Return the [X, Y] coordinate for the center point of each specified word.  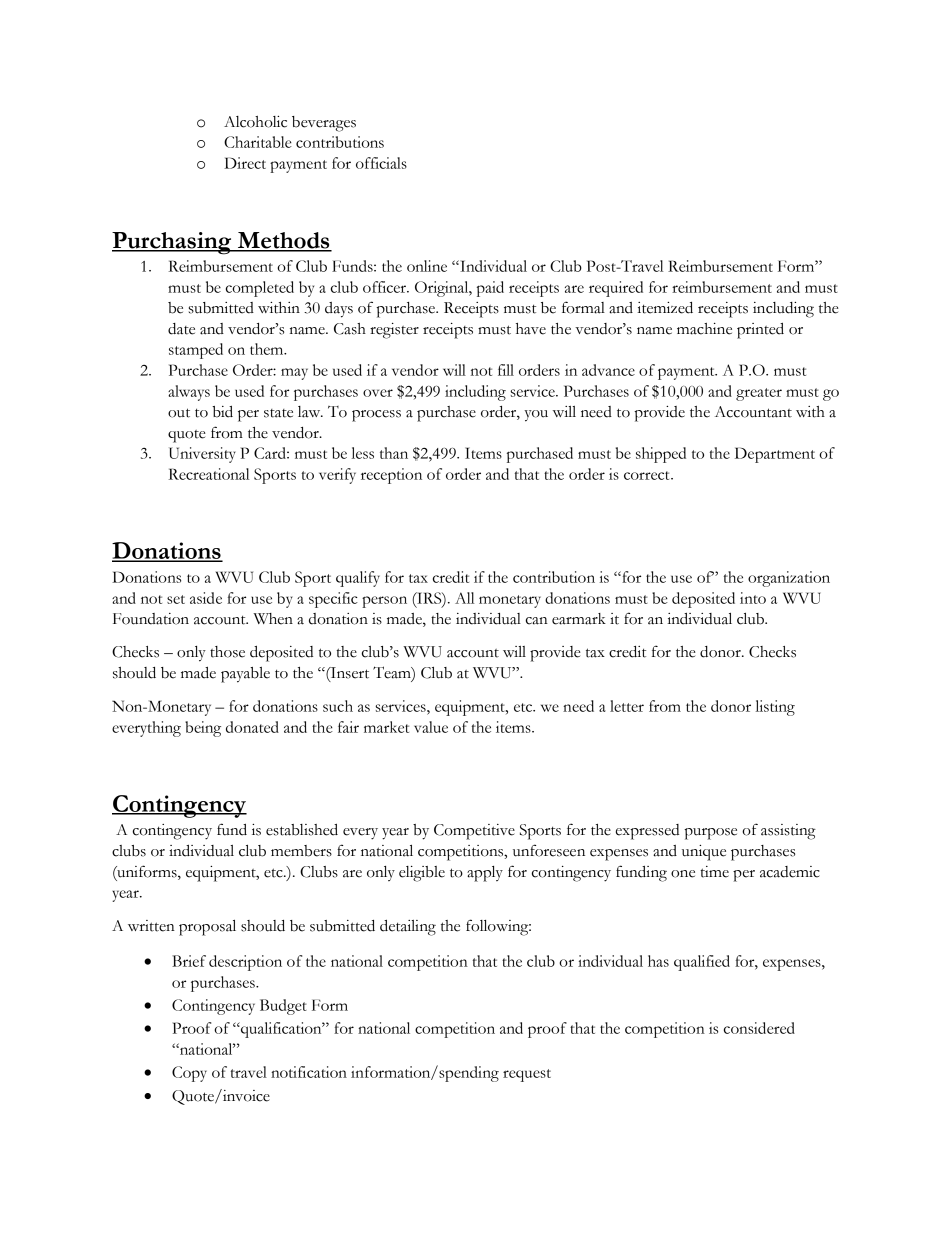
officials [381, 163]
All [464, 598]
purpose [710, 834]
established [302, 830]
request [527, 1075]
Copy [189, 1074]
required [616, 289]
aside [206, 598]
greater [759, 394]
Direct [245, 163]
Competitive [474, 832]
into [753, 598]
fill [506, 370]
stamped [196, 351]
